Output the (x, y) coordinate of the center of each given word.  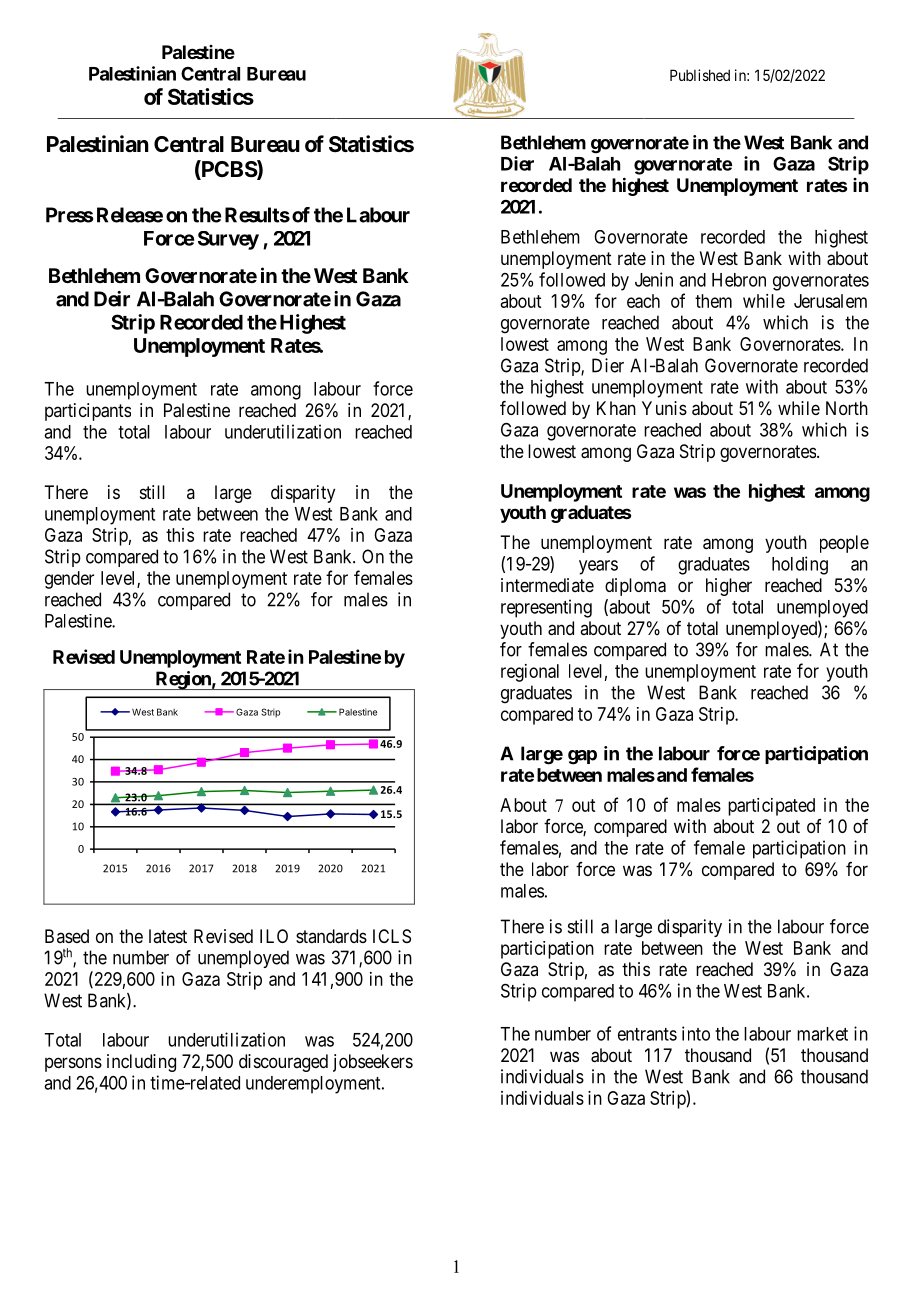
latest (168, 936)
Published (700, 75)
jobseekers (373, 1063)
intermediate (547, 585)
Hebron (739, 280)
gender (69, 580)
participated (771, 807)
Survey (228, 240)
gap (582, 757)
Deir (112, 299)
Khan (616, 408)
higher (729, 587)
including (141, 1063)
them (713, 301)
